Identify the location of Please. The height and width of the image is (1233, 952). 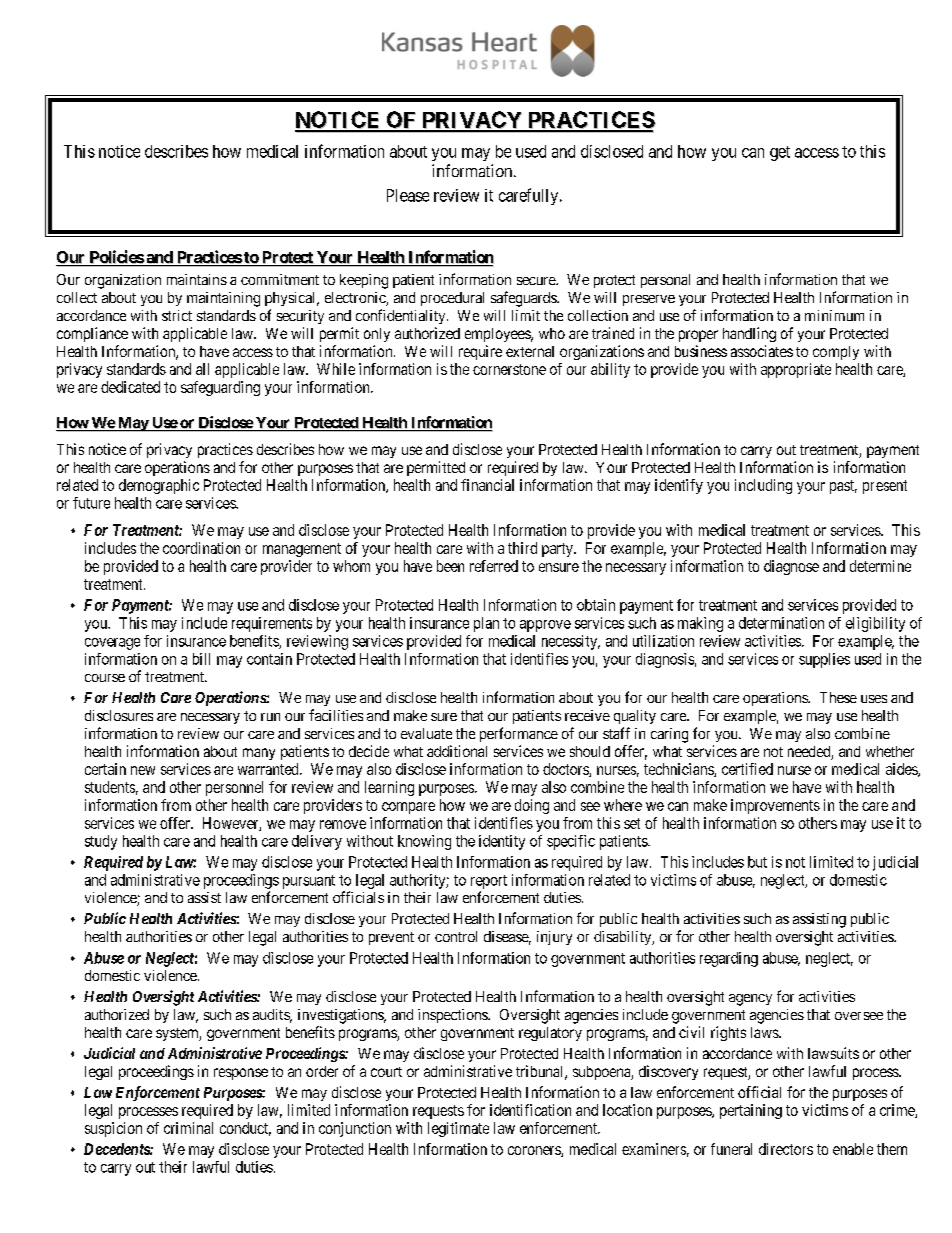
(408, 195).
